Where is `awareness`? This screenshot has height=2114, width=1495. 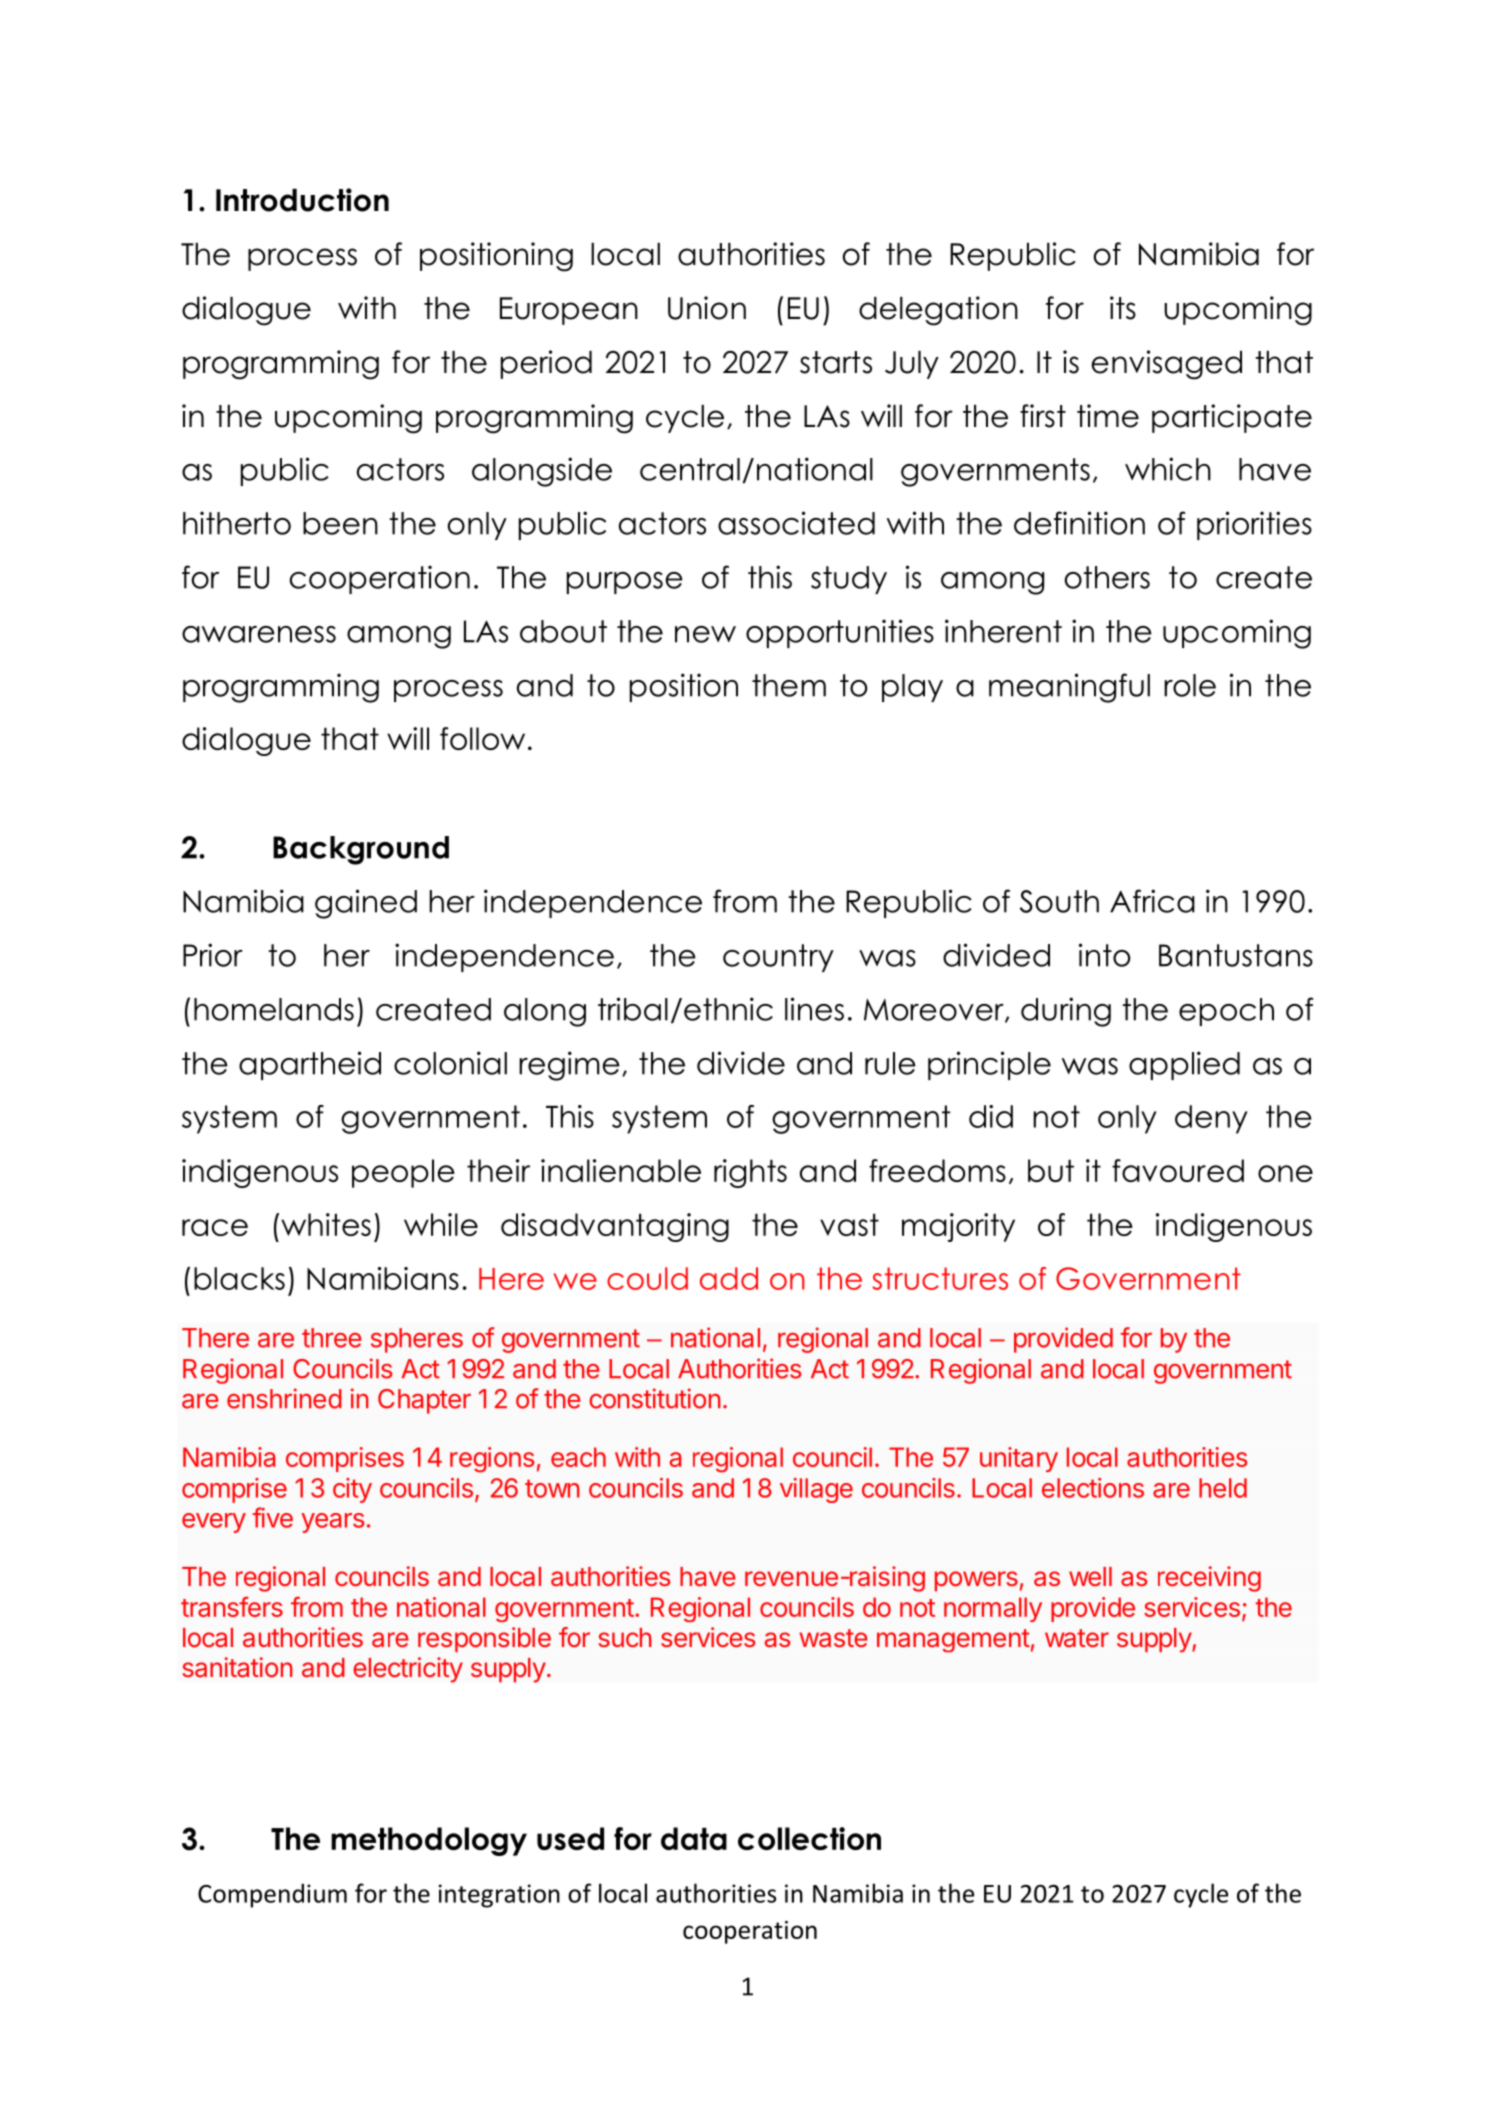
awareness is located at coordinates (259, 634).
